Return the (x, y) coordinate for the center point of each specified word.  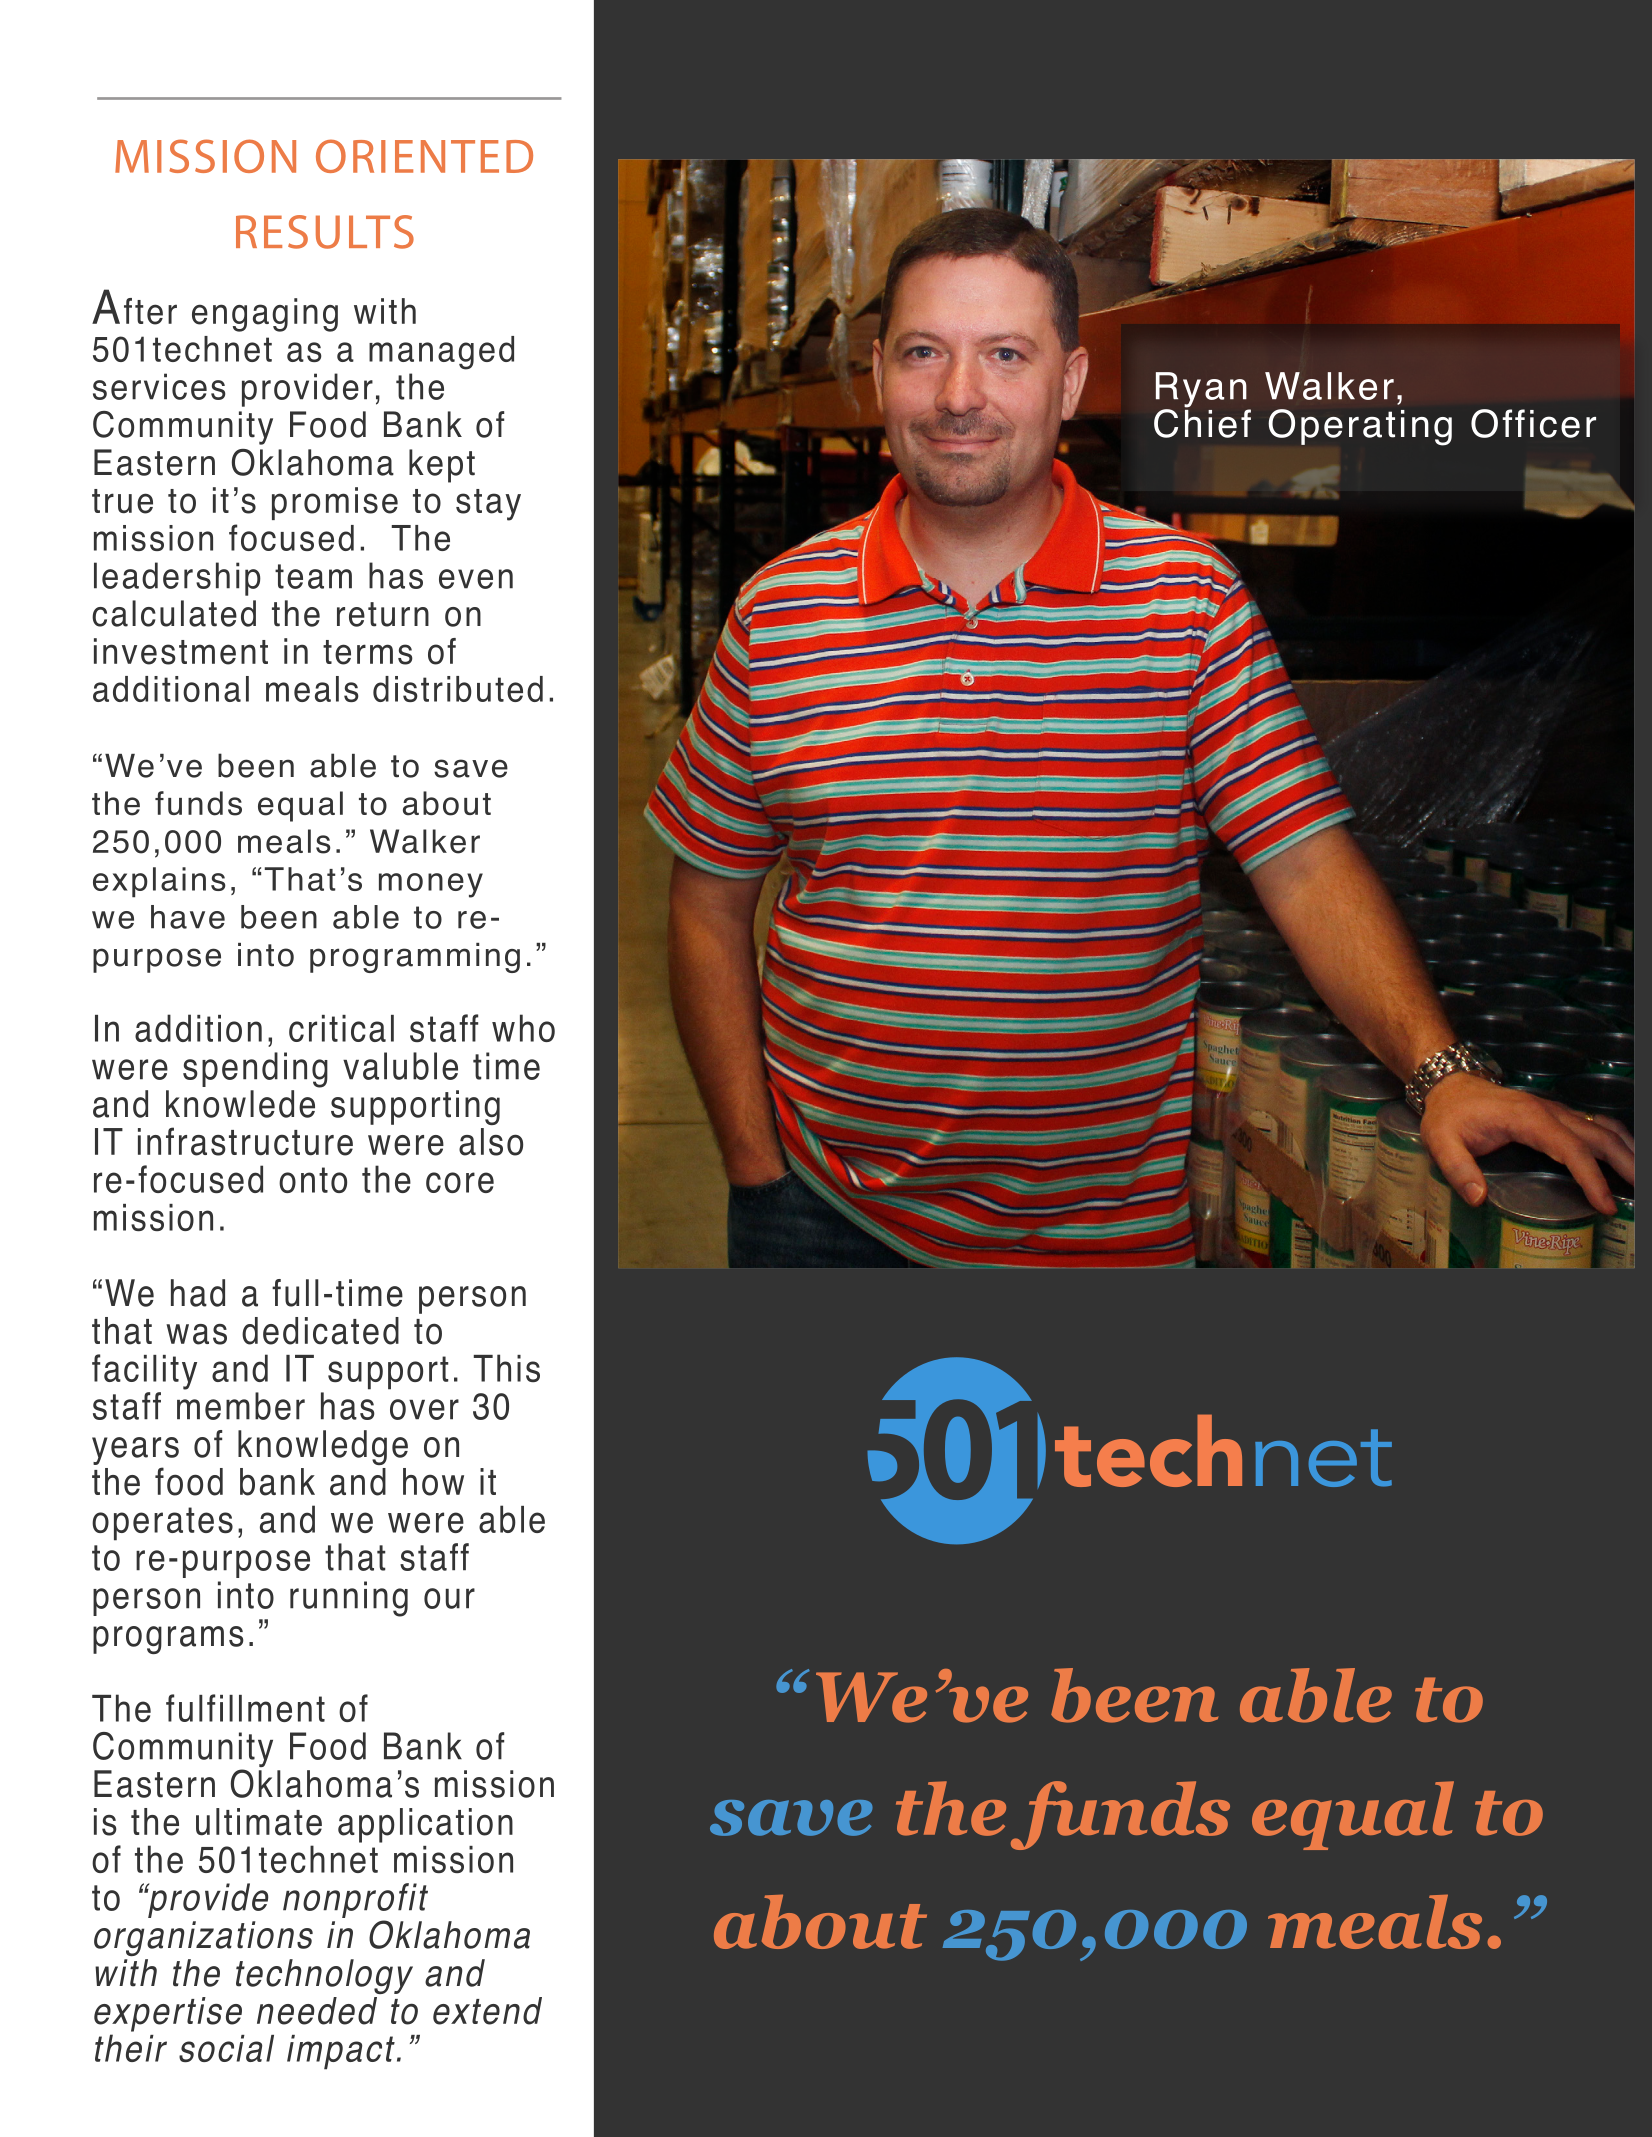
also (491, 1142)
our (449, 1598)
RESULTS (325, 232)
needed (317, 2011)
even (476, 579)
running (349, 1599)
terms (368, 652)
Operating (1360, 427)
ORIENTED (424, 156)
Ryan (1202, 391)
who (523, 1028)
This (507, 1368)
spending (255, 1070)
